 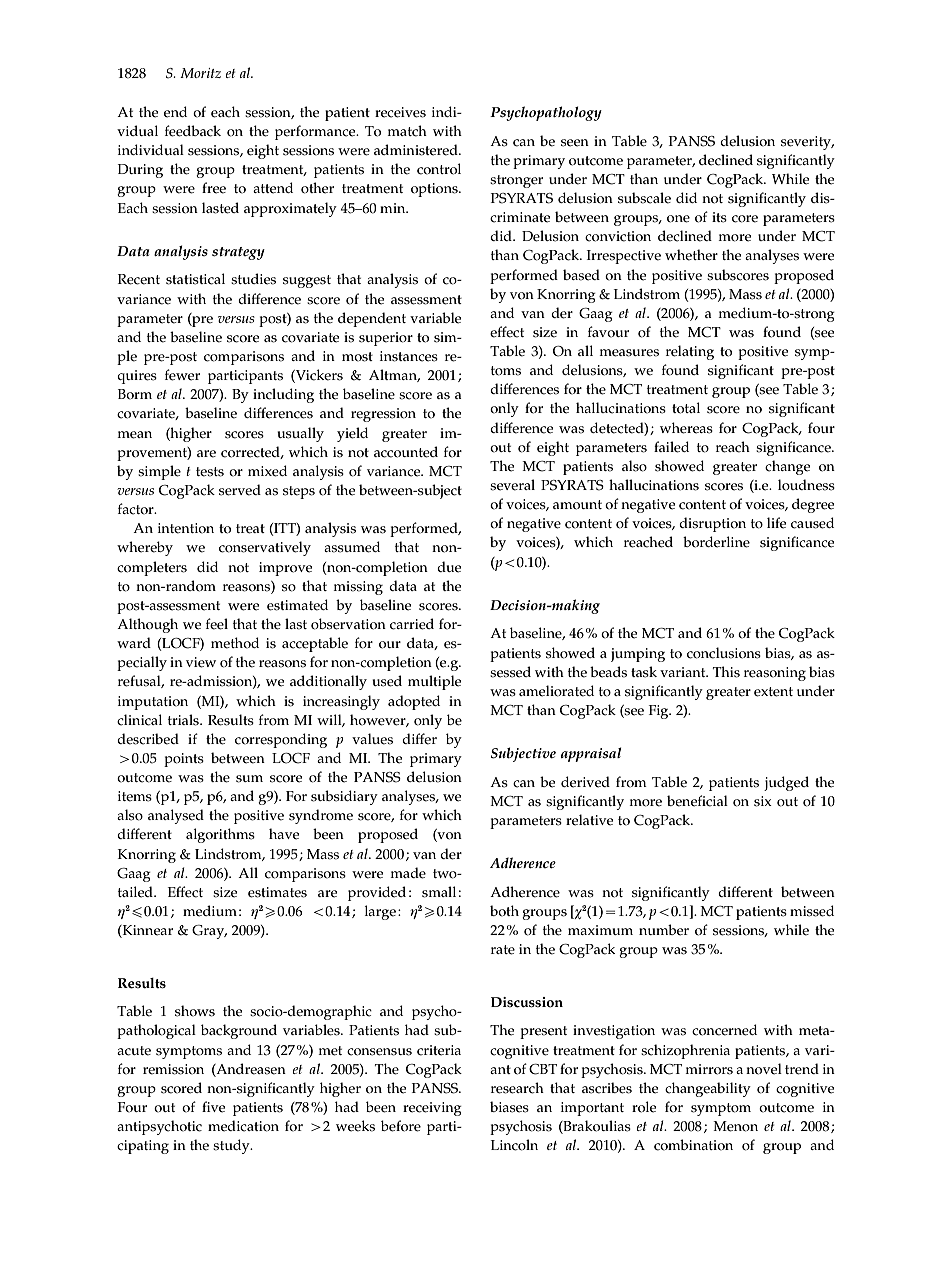 I want to click on feel, so click(x=217, y=624).
